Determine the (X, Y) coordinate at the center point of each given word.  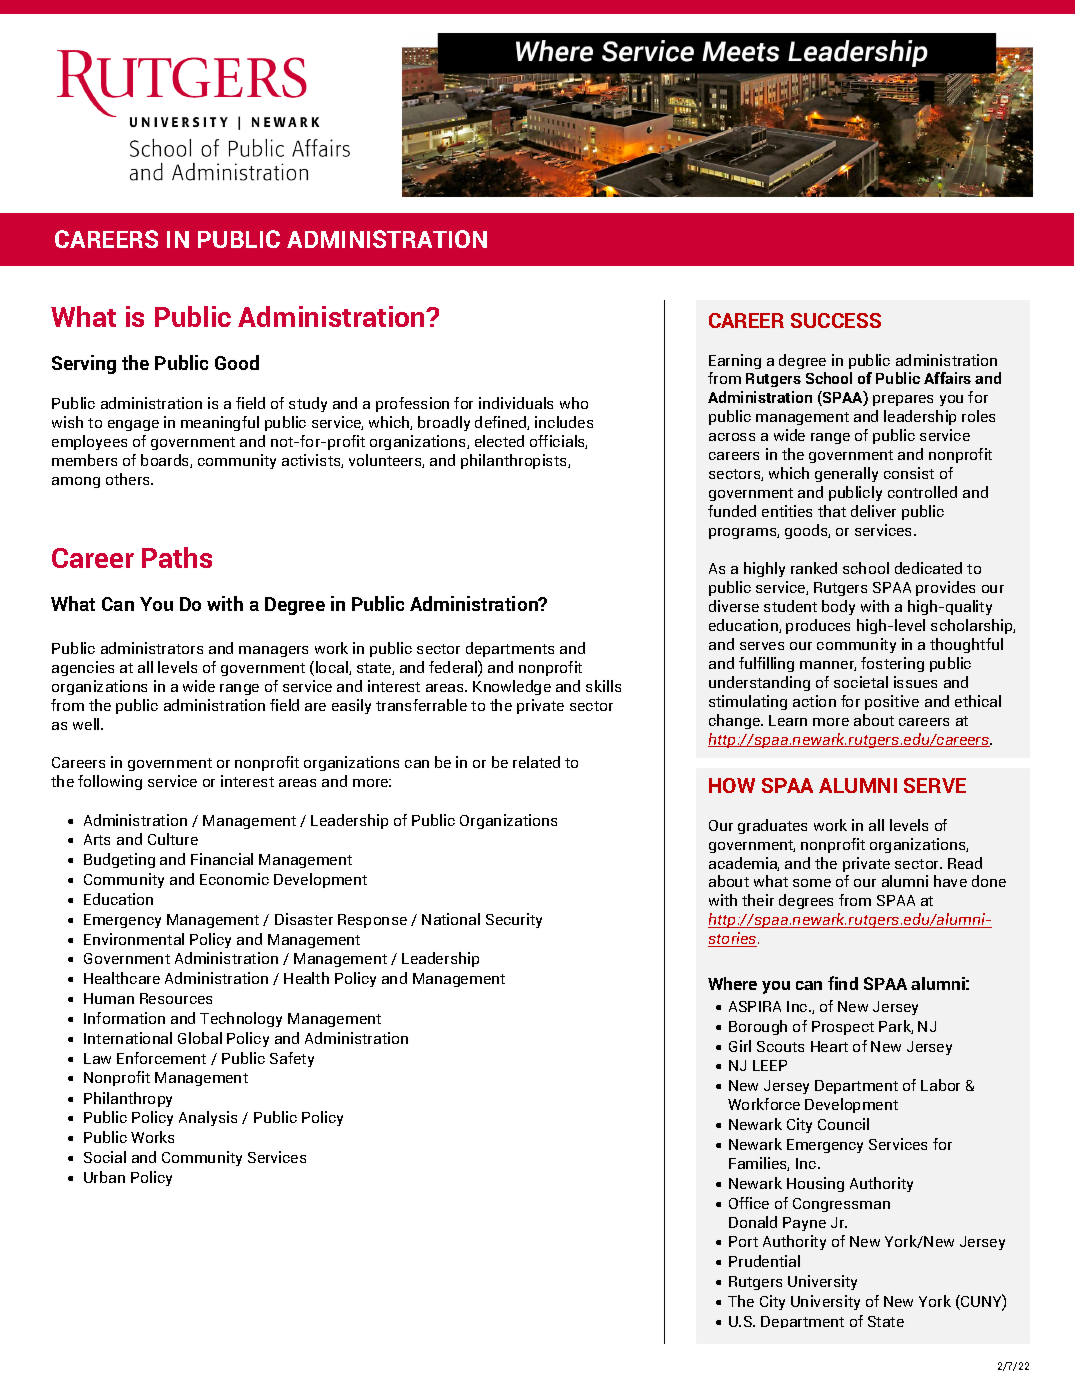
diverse (734, 606)
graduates (772, 826)
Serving (84, 364)
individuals (516, 403)
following (110, 782)
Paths (177, 557)
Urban (104, 1177)
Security (514, 920)
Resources (176, 998)
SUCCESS (836, 320)
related (536, 762)
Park (896, 1027)
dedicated (928, 568)
